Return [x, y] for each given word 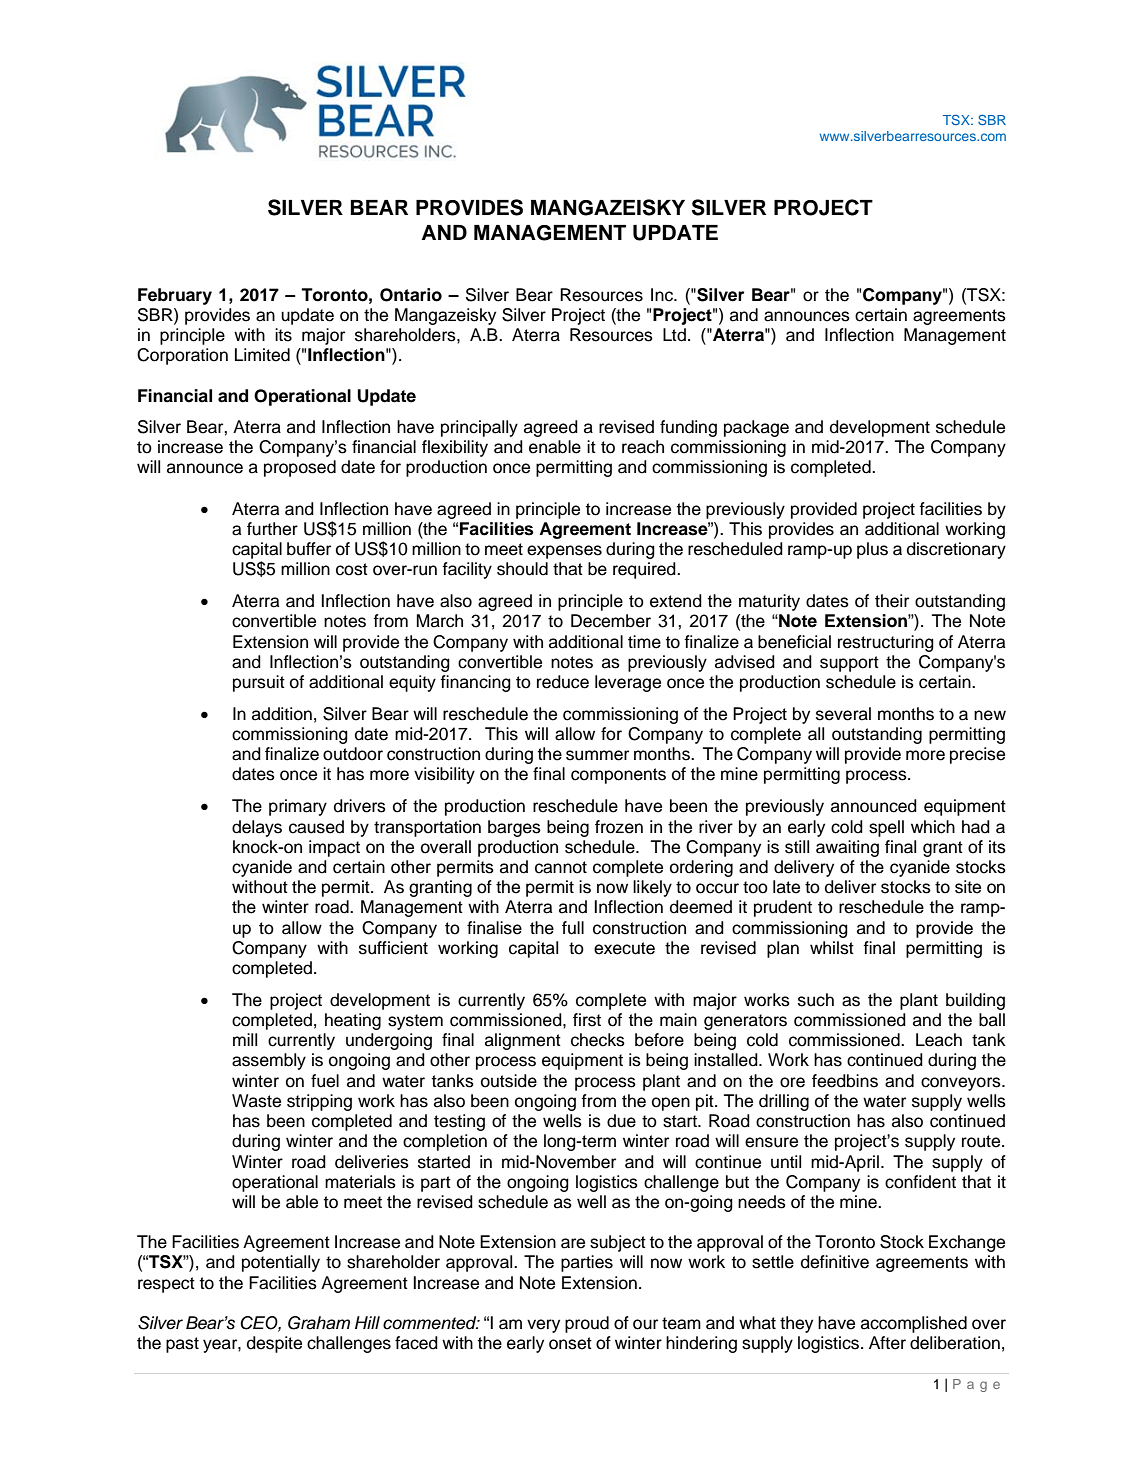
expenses [564, 552]
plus [872, 550]
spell [886, 828]
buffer [309, 549]
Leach [939, 1040]
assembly [269, 1061]
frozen [619, 827]
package [756, 428]
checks [598, 1040]
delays [257, 828]
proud [587, 1324]
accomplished [914, 1324]
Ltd [674, 335]
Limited [262, 355]
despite [274, 1344]
